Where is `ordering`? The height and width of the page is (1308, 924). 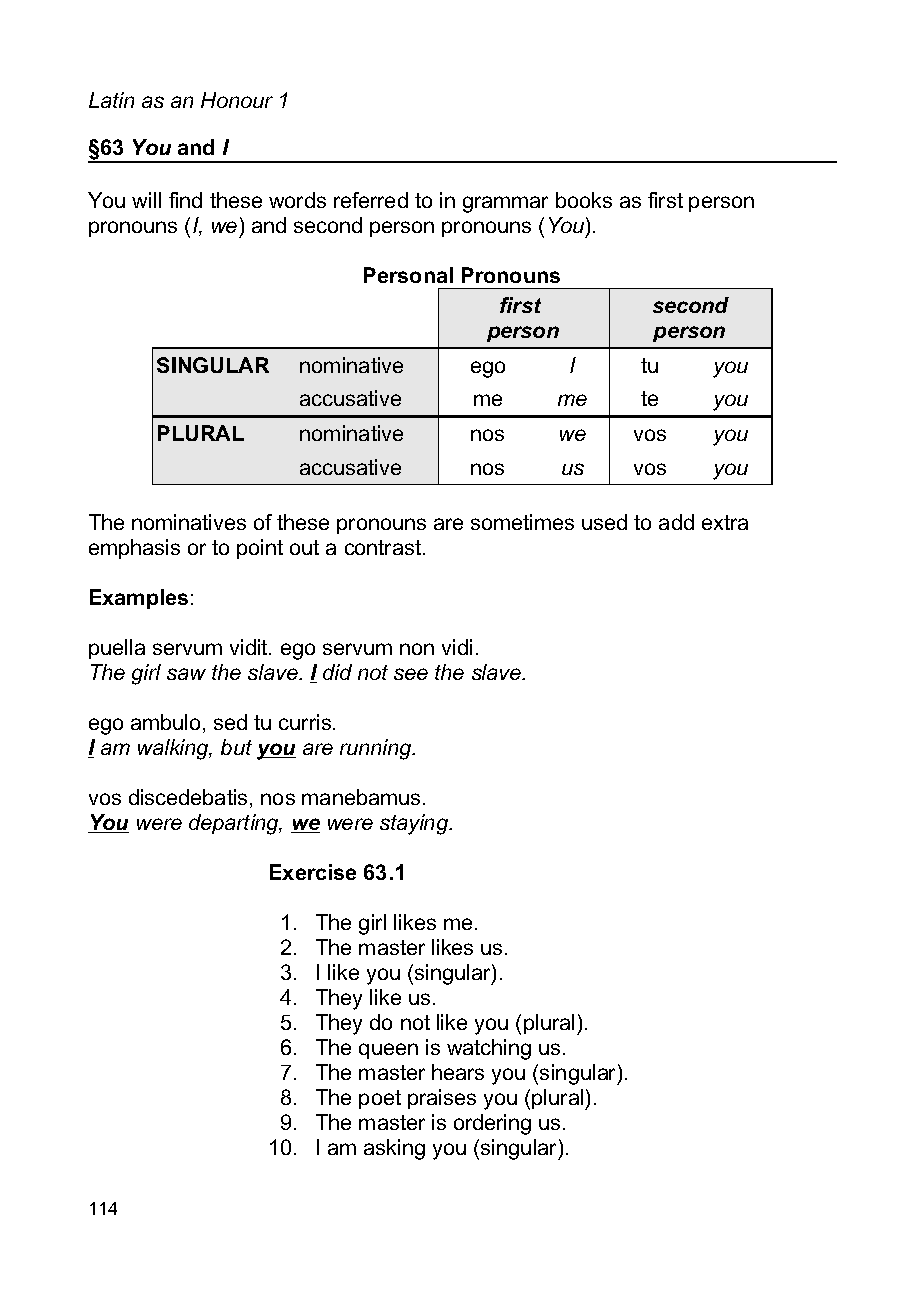 ordering is located at coordinates (492, 1124).
